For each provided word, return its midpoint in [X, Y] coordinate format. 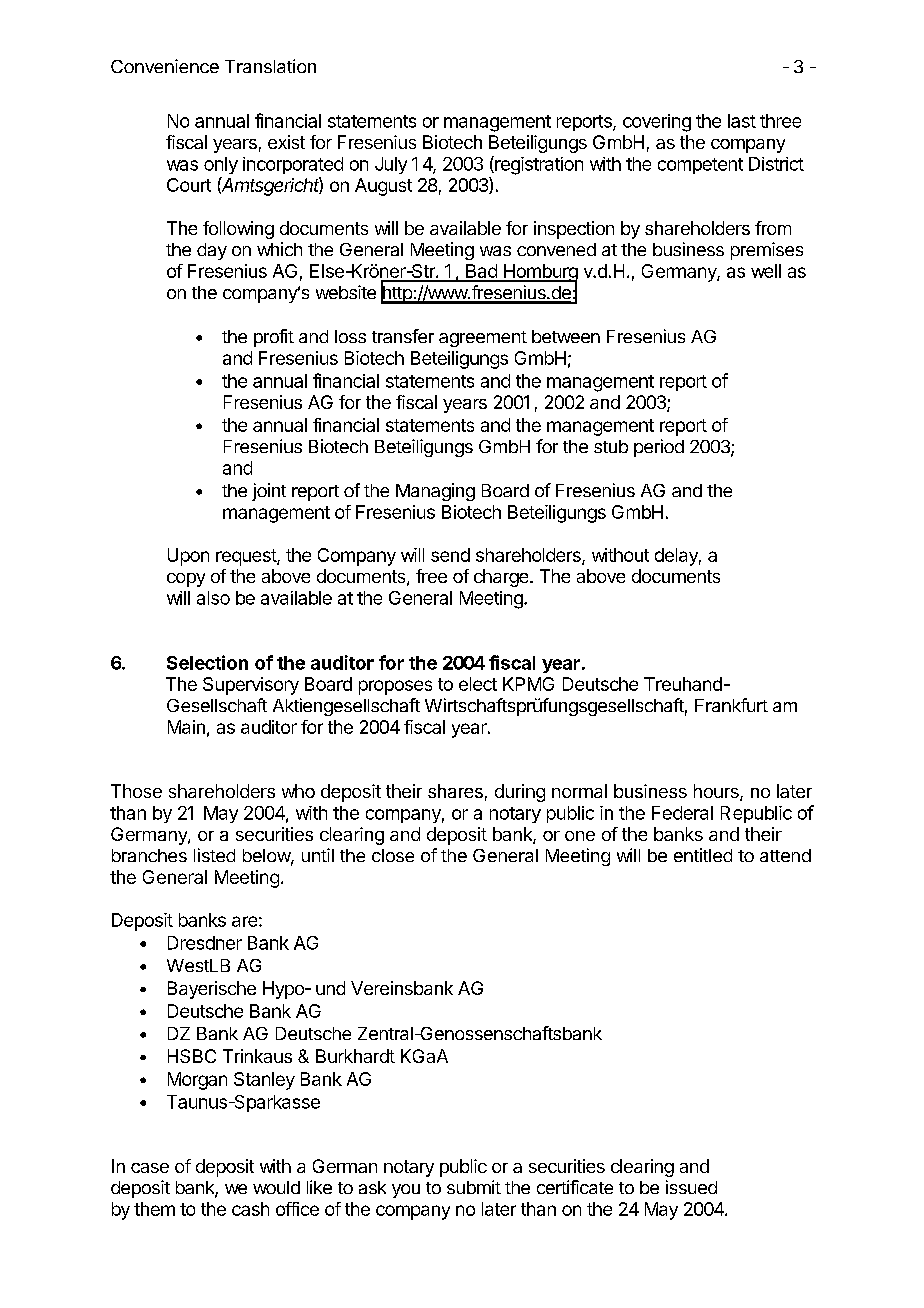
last [742, 121]
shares [455, 791]
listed [214, 855]
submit [474, 1187]
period [659, 448]
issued [691, 1187]
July [391, 165]
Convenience [165, 66]
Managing [435, 492]
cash [250, 1209]
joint [269, 492]
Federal [682, 813]
